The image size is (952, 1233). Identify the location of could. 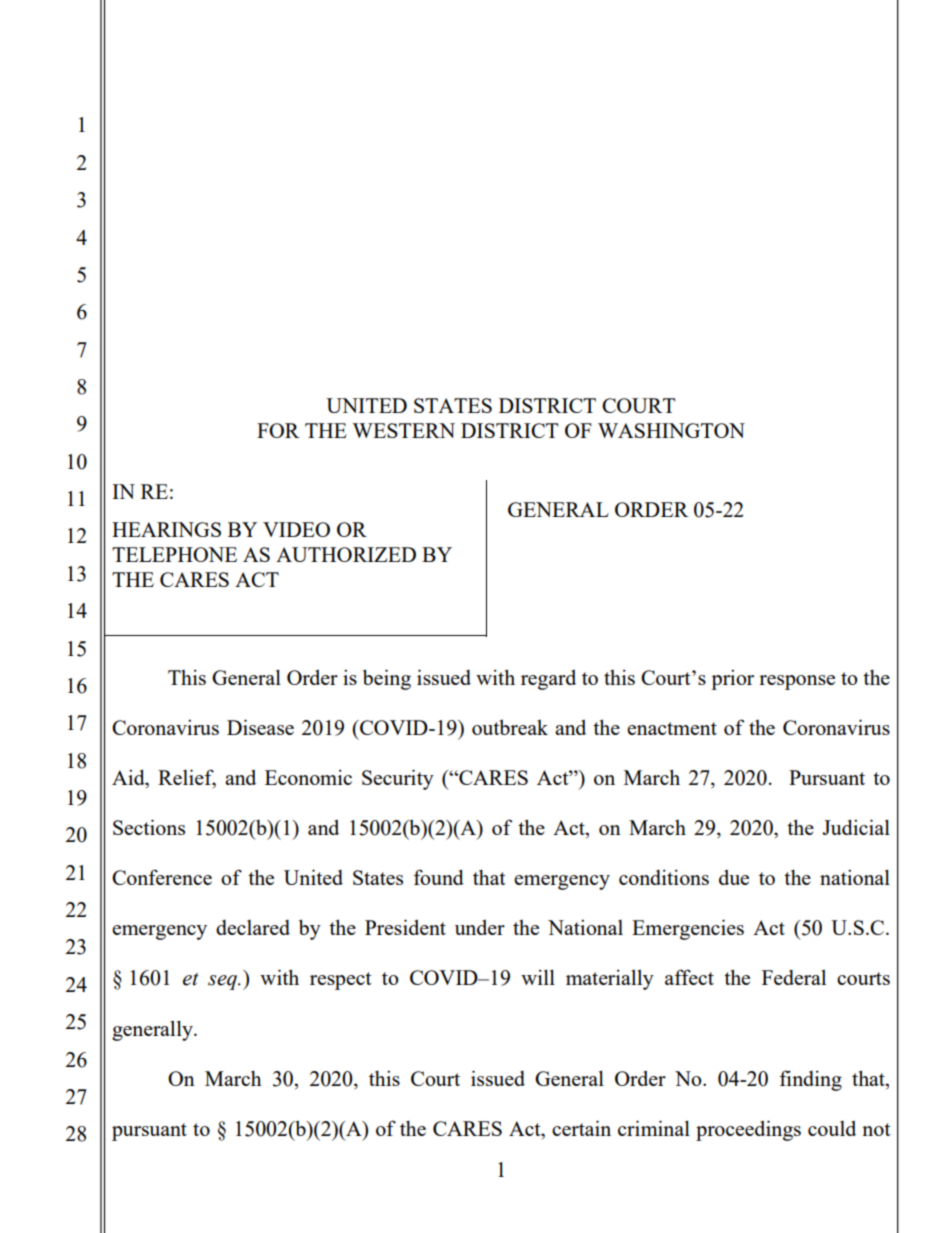
(832, 1128).
